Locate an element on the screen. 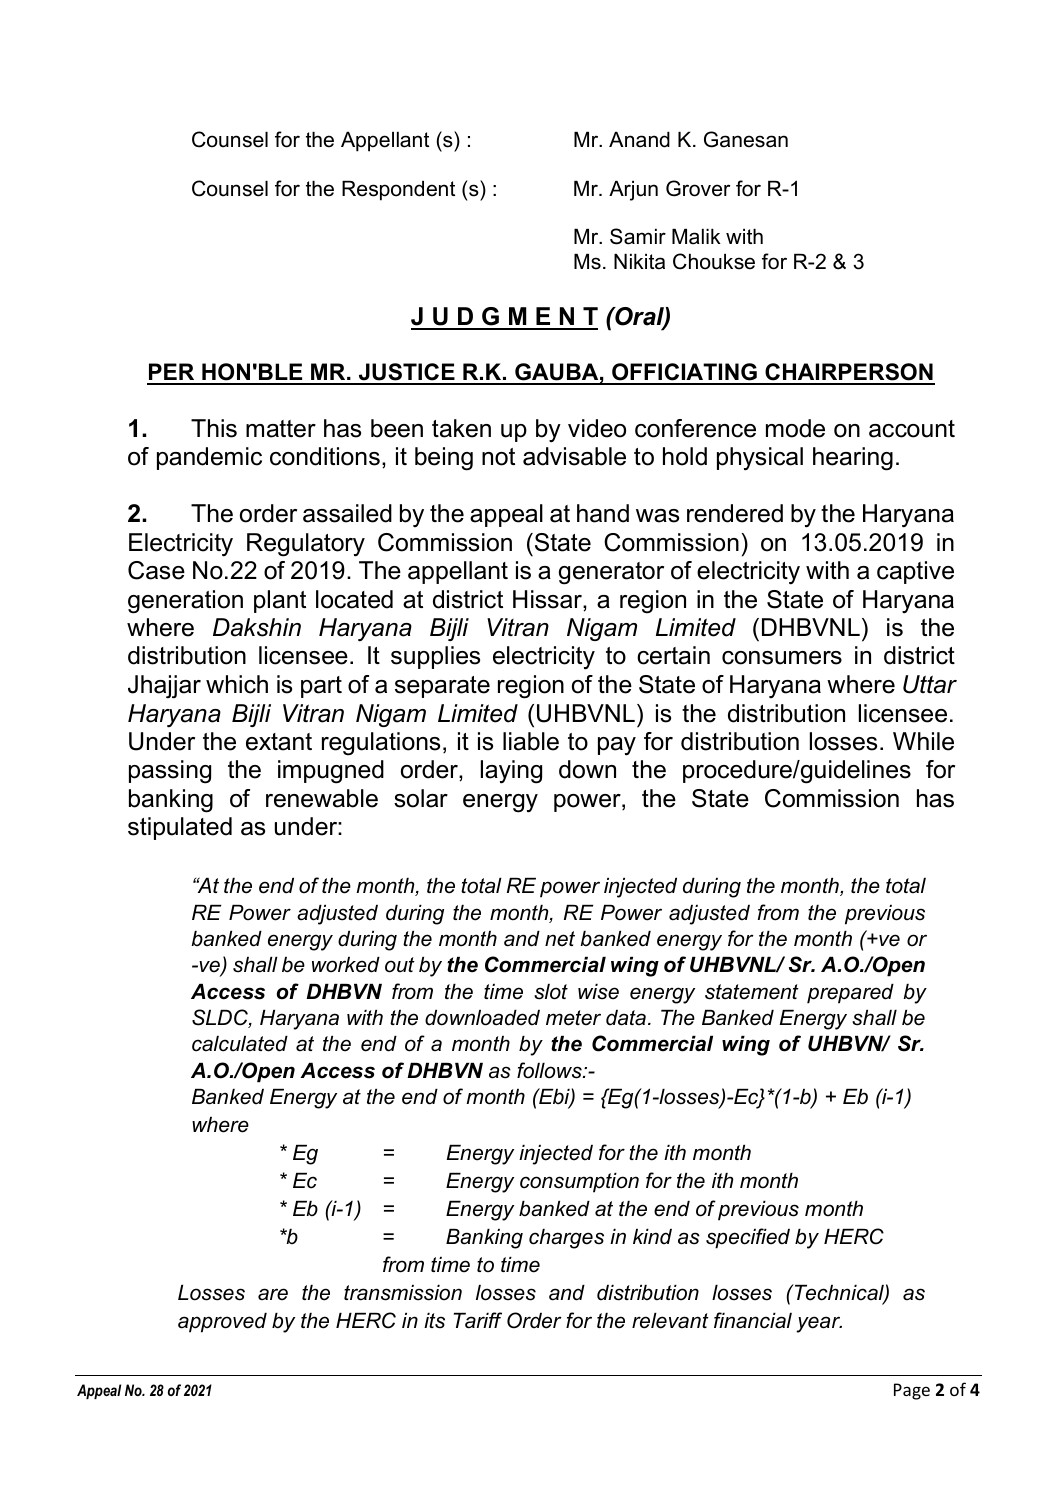 This screenshot has width=1053, height=1489. plant is located at coordinates (280, 601).
